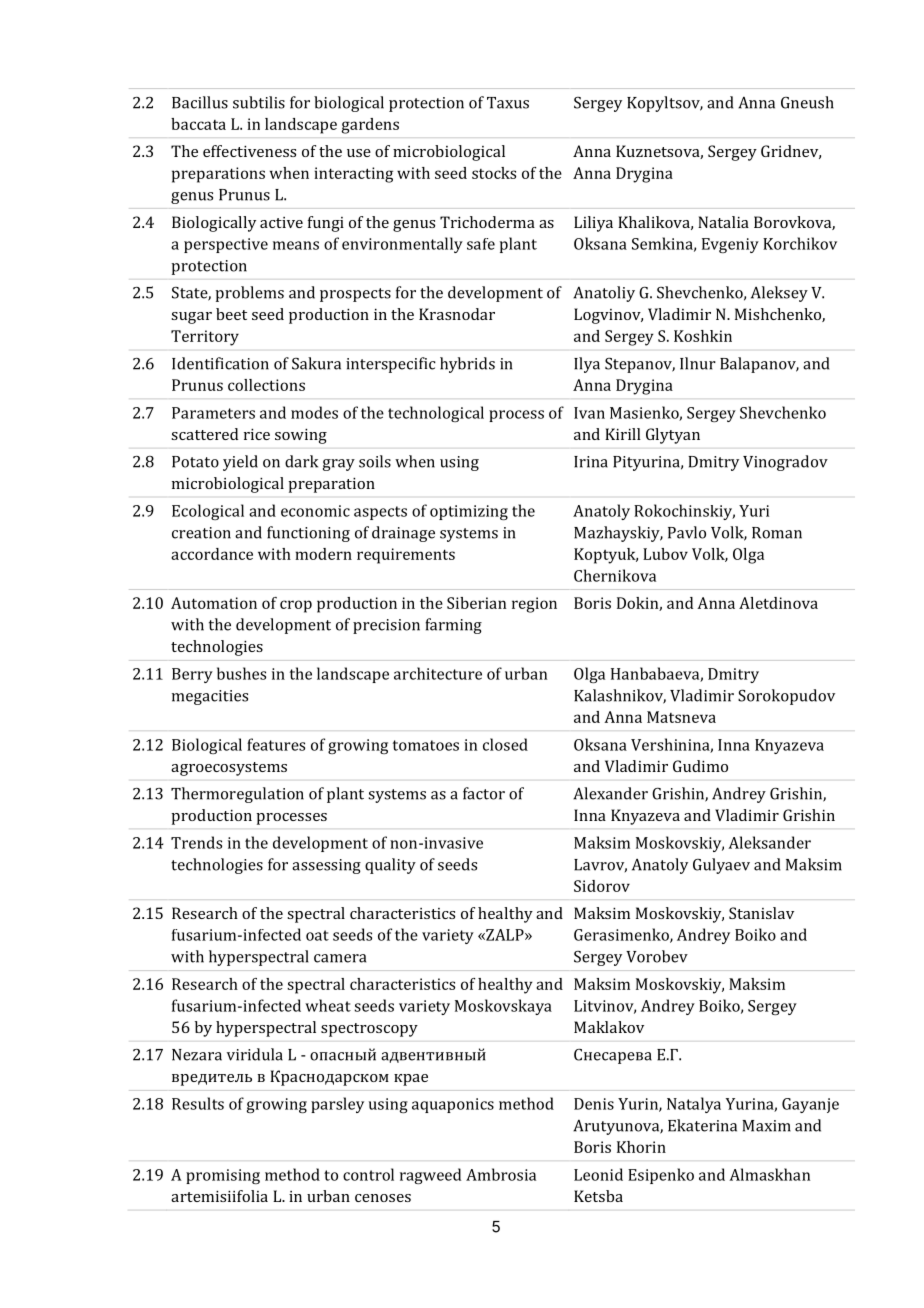 This image has height=1308, width=924. I want to click on Natalia, so click(723, 222).
